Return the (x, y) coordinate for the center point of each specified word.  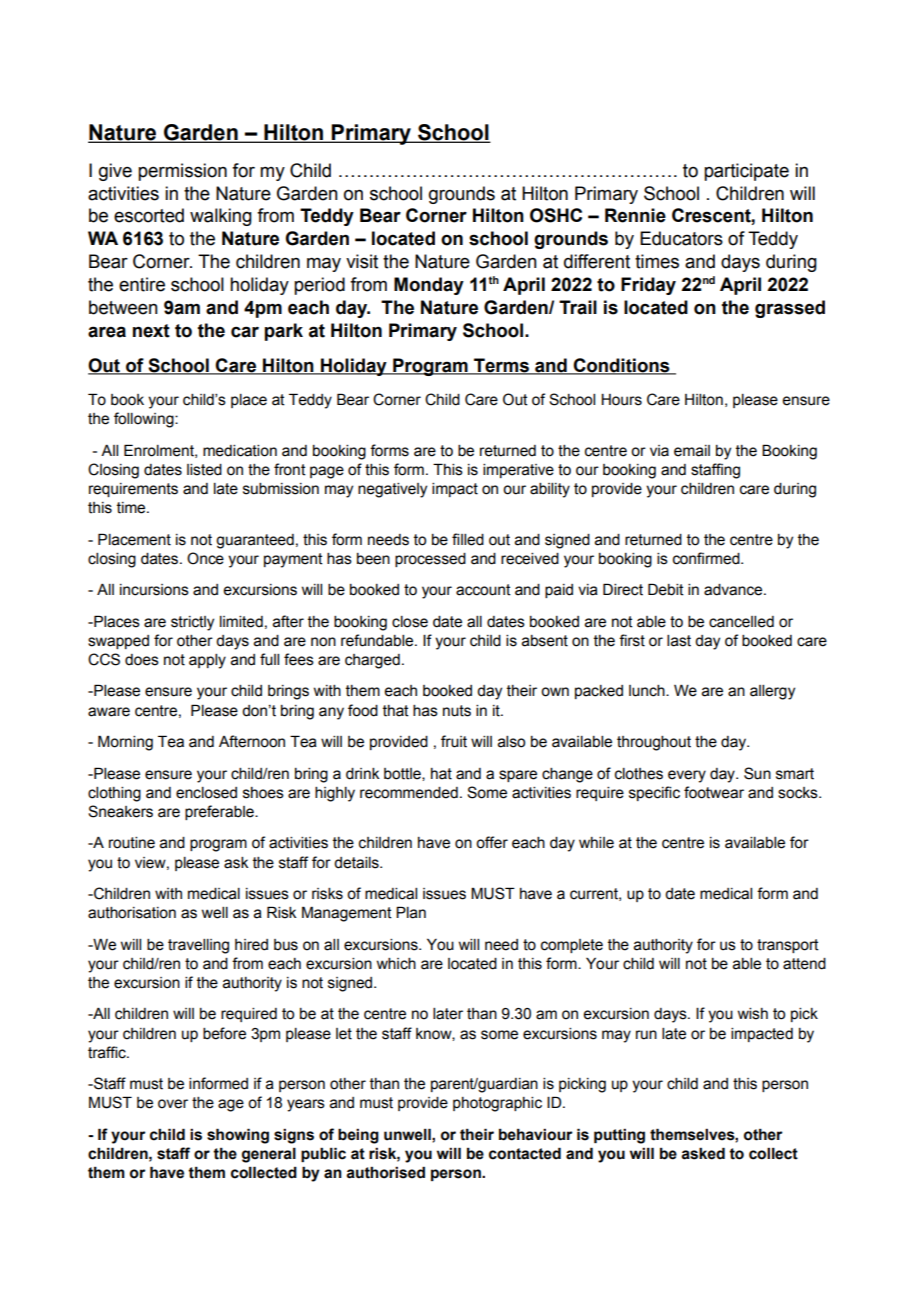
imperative (518, 471)
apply (207, 661)
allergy (772, 692)
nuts (457, 711)
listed (204, 470)
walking (221, 217)
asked (703, 1153)
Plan (411, 912)
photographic (497, 1104)
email (692, 451)
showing (238, 1136)
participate (746, 172)
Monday (429, 286)
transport (788, 946)
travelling (198, 946)
